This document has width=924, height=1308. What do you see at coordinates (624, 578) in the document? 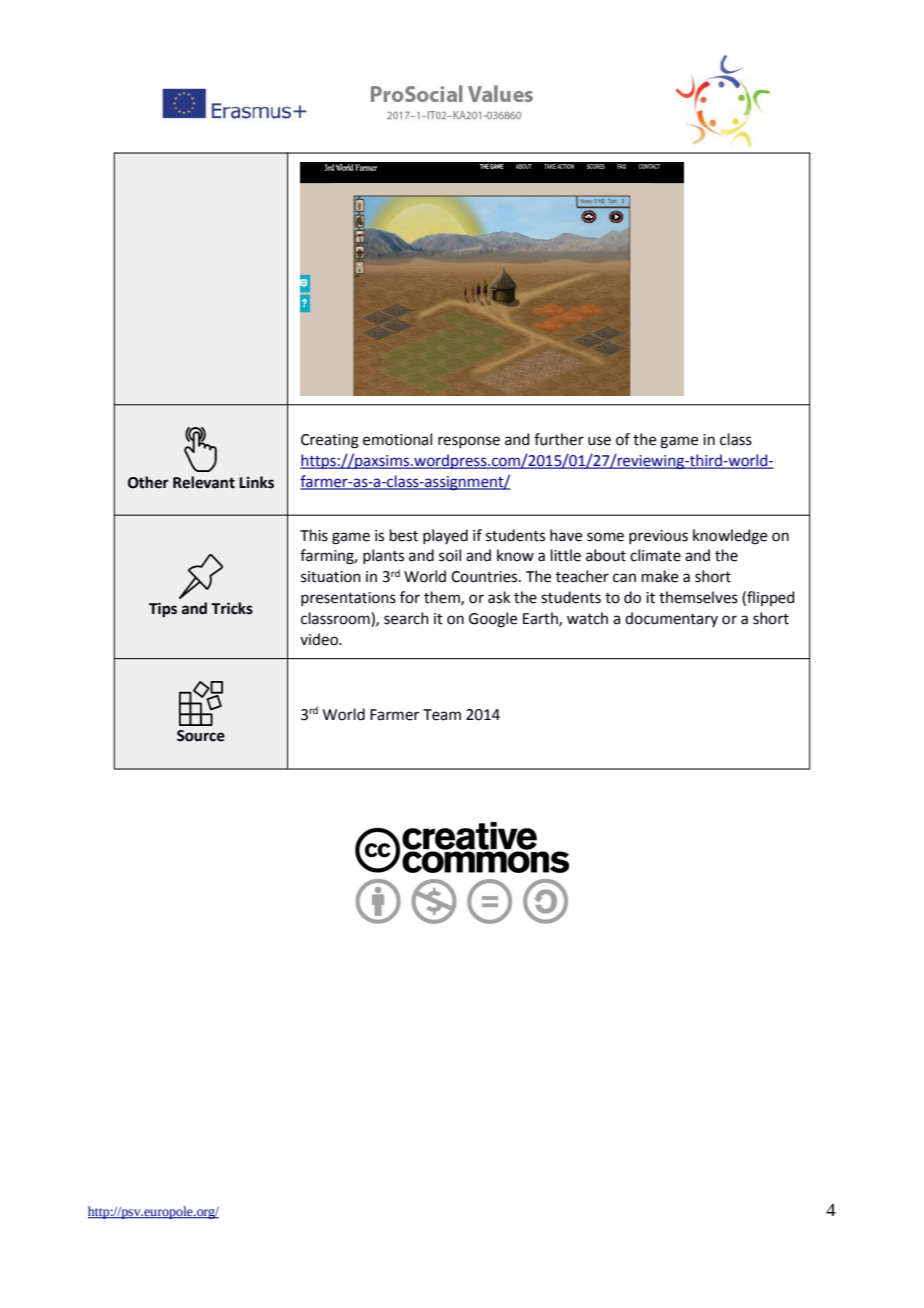
I see `can` at bounding box center [624, 578].
